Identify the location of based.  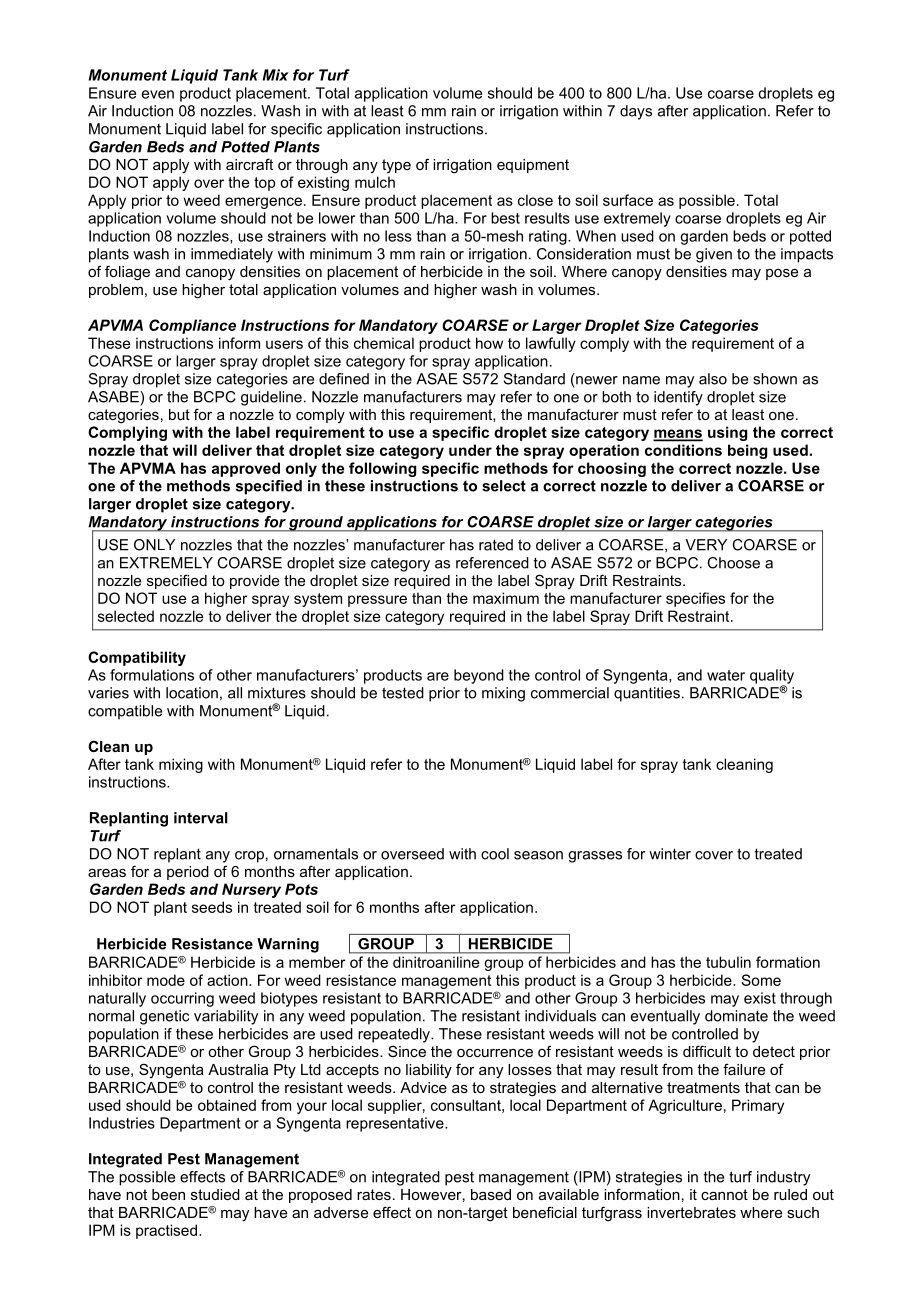
(491, 1194).
